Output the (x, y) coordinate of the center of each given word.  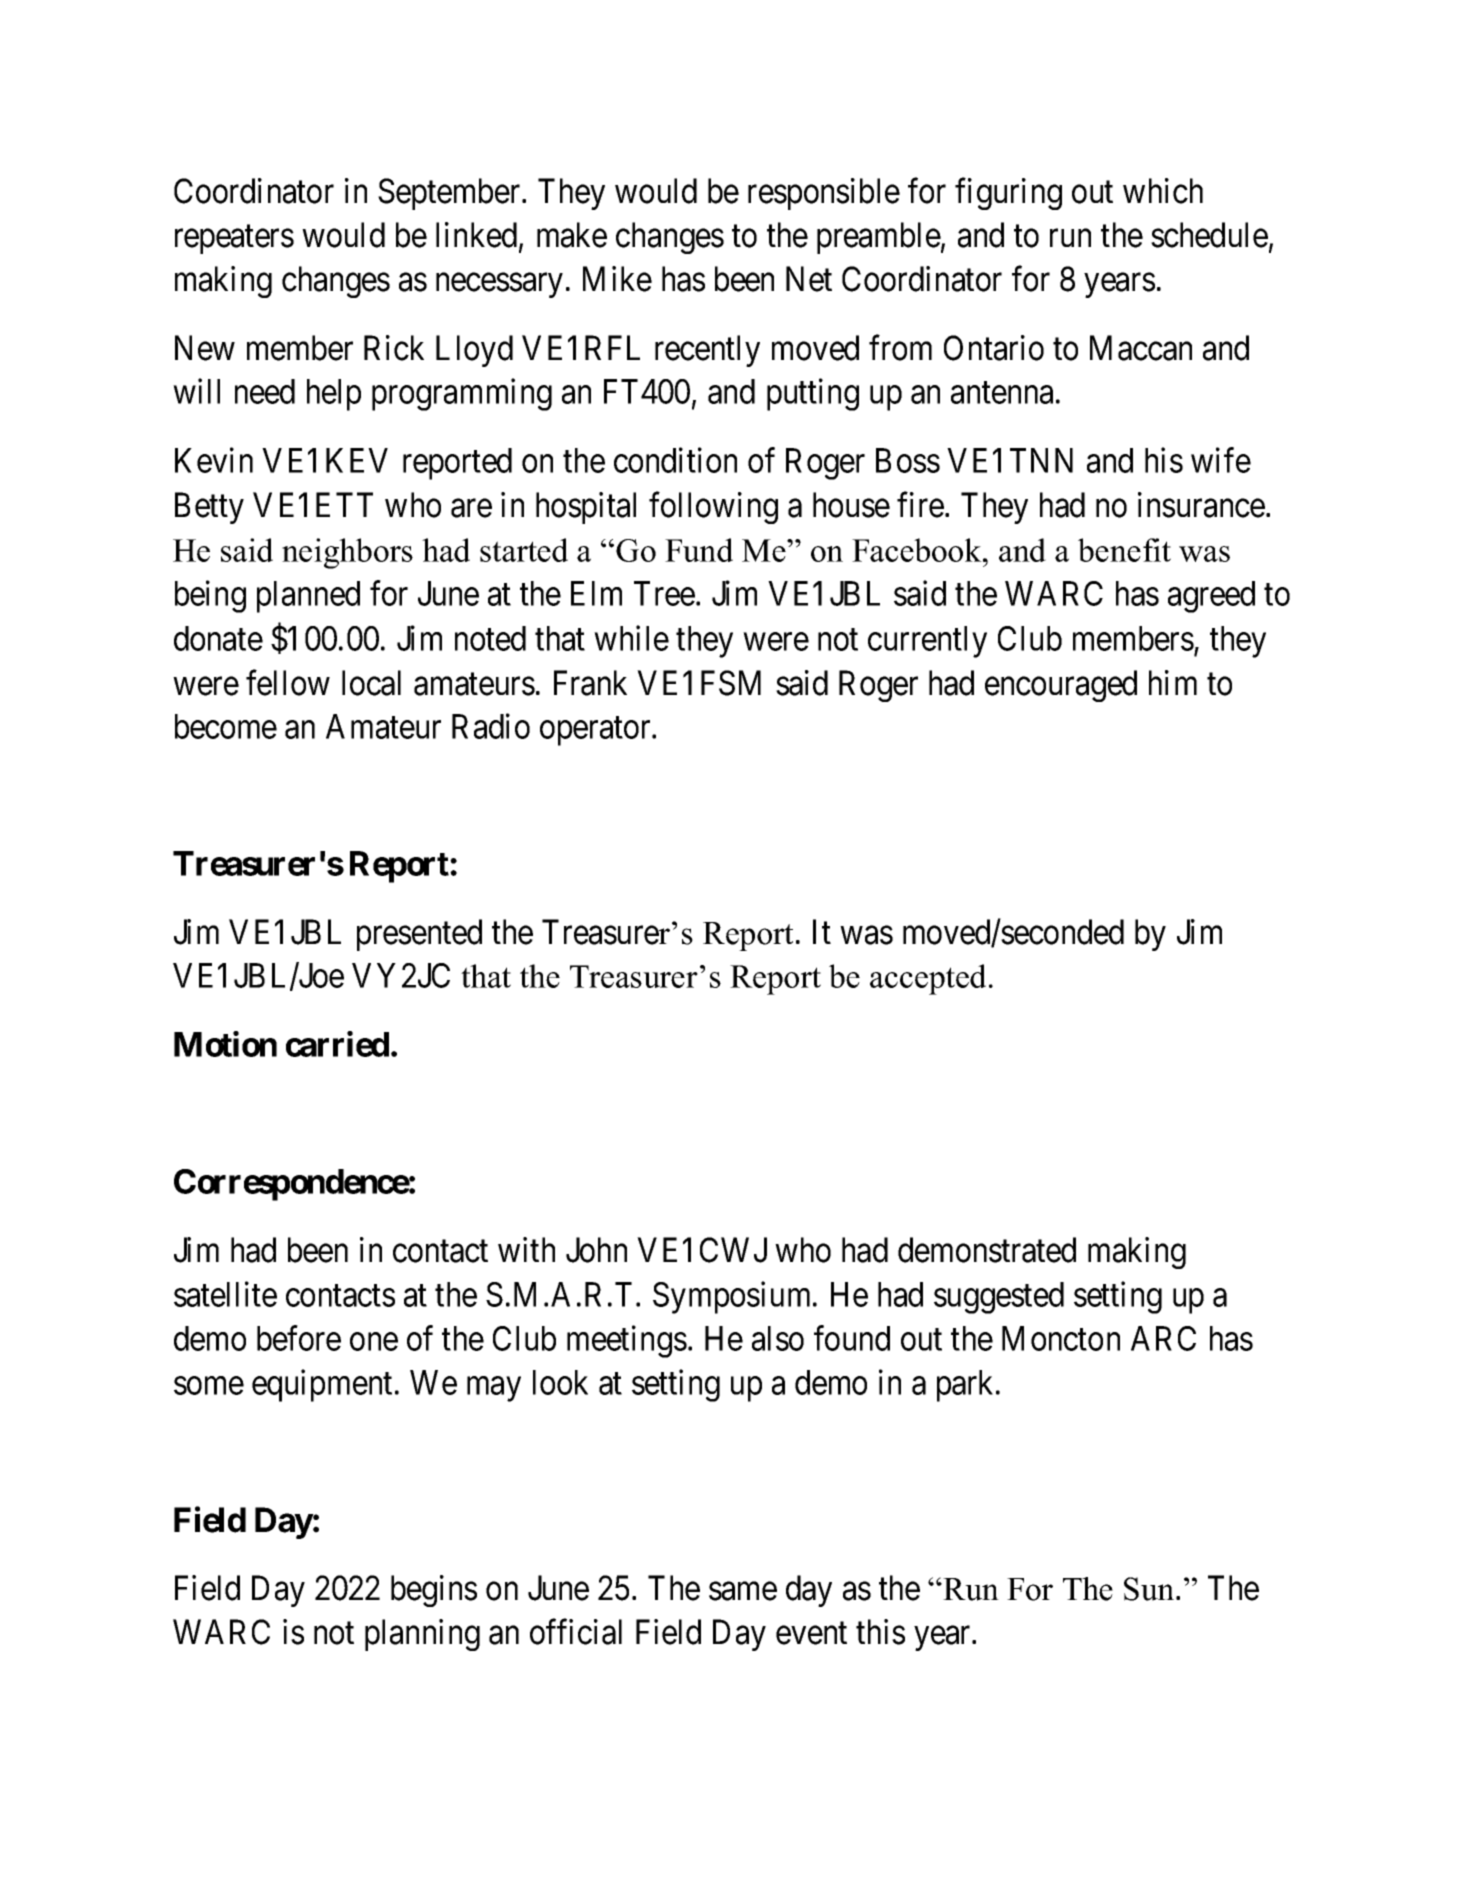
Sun (1150, 1589)
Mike (617, 279)
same (743, 1591)
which (1163, 191)
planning (422, 1635)
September (450, 194)
